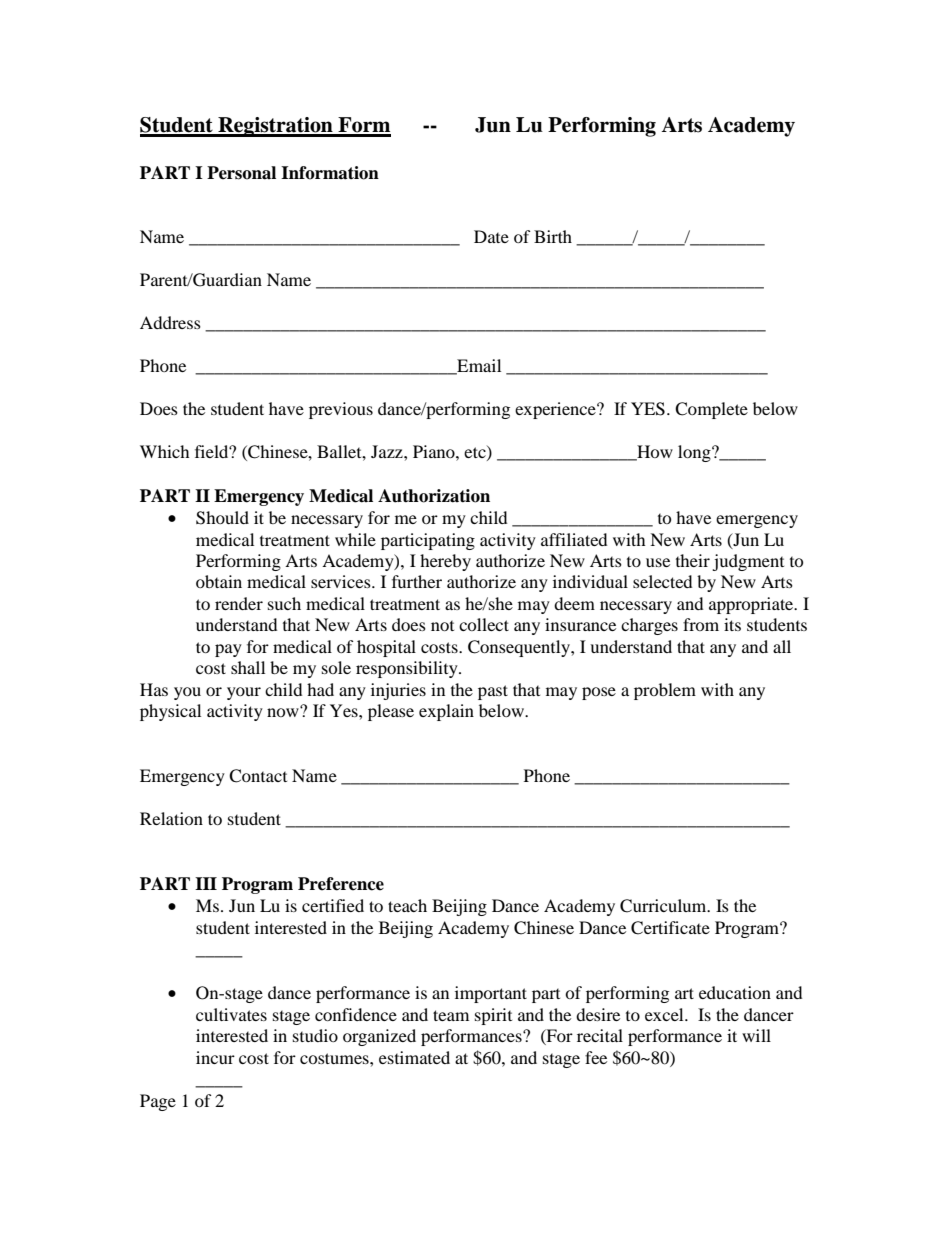 The image size is (952, 1233). I want to click on Birth, so click(553, 236).
